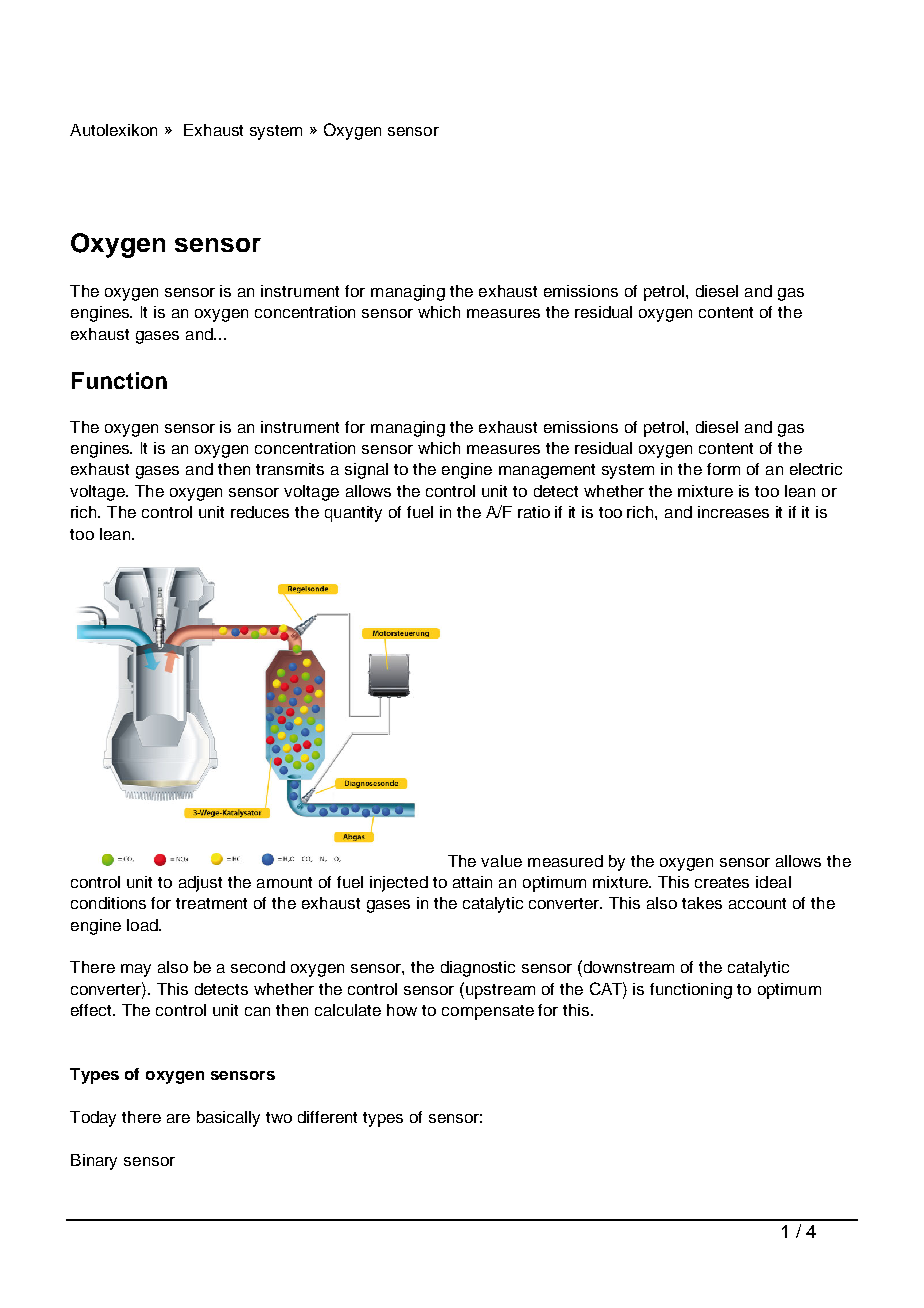 This image has height=1308, width=924. I want to click on signal, so click(366, 471).
